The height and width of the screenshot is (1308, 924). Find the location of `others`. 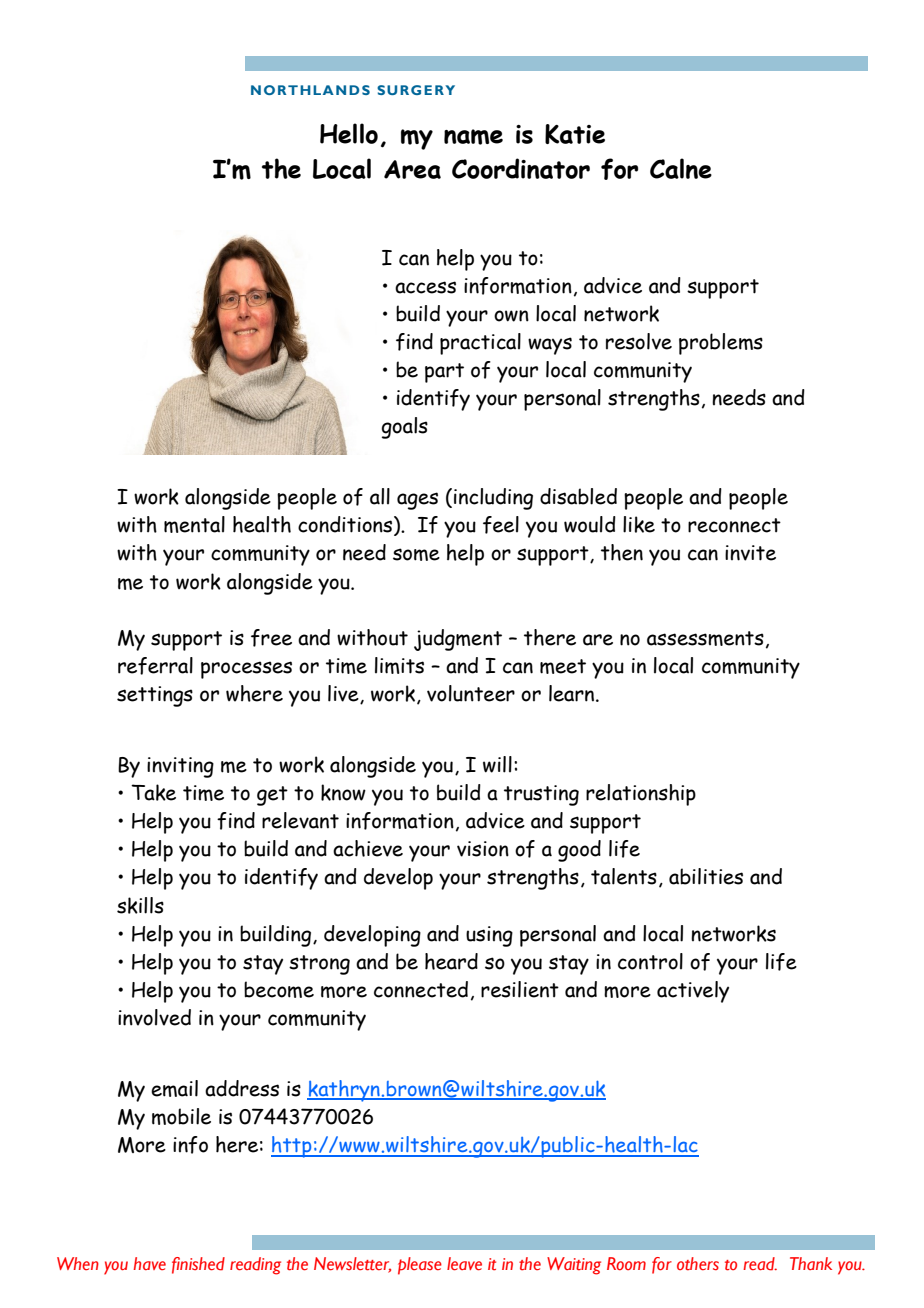

others is located at coordinates (698, 1263).
